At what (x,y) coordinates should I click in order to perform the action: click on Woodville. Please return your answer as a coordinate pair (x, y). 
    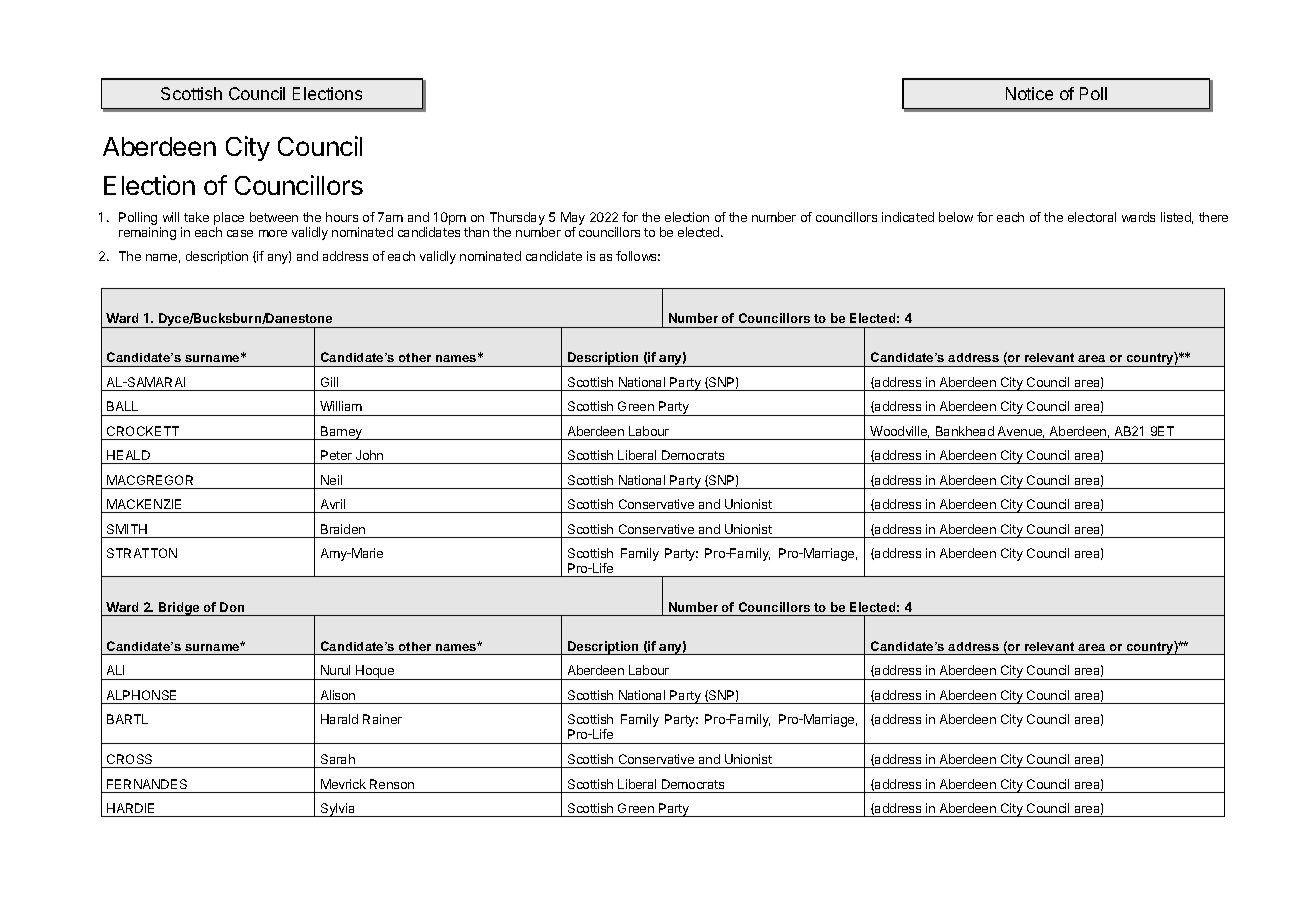
    Looking at the image, I should click on (899, 432).
